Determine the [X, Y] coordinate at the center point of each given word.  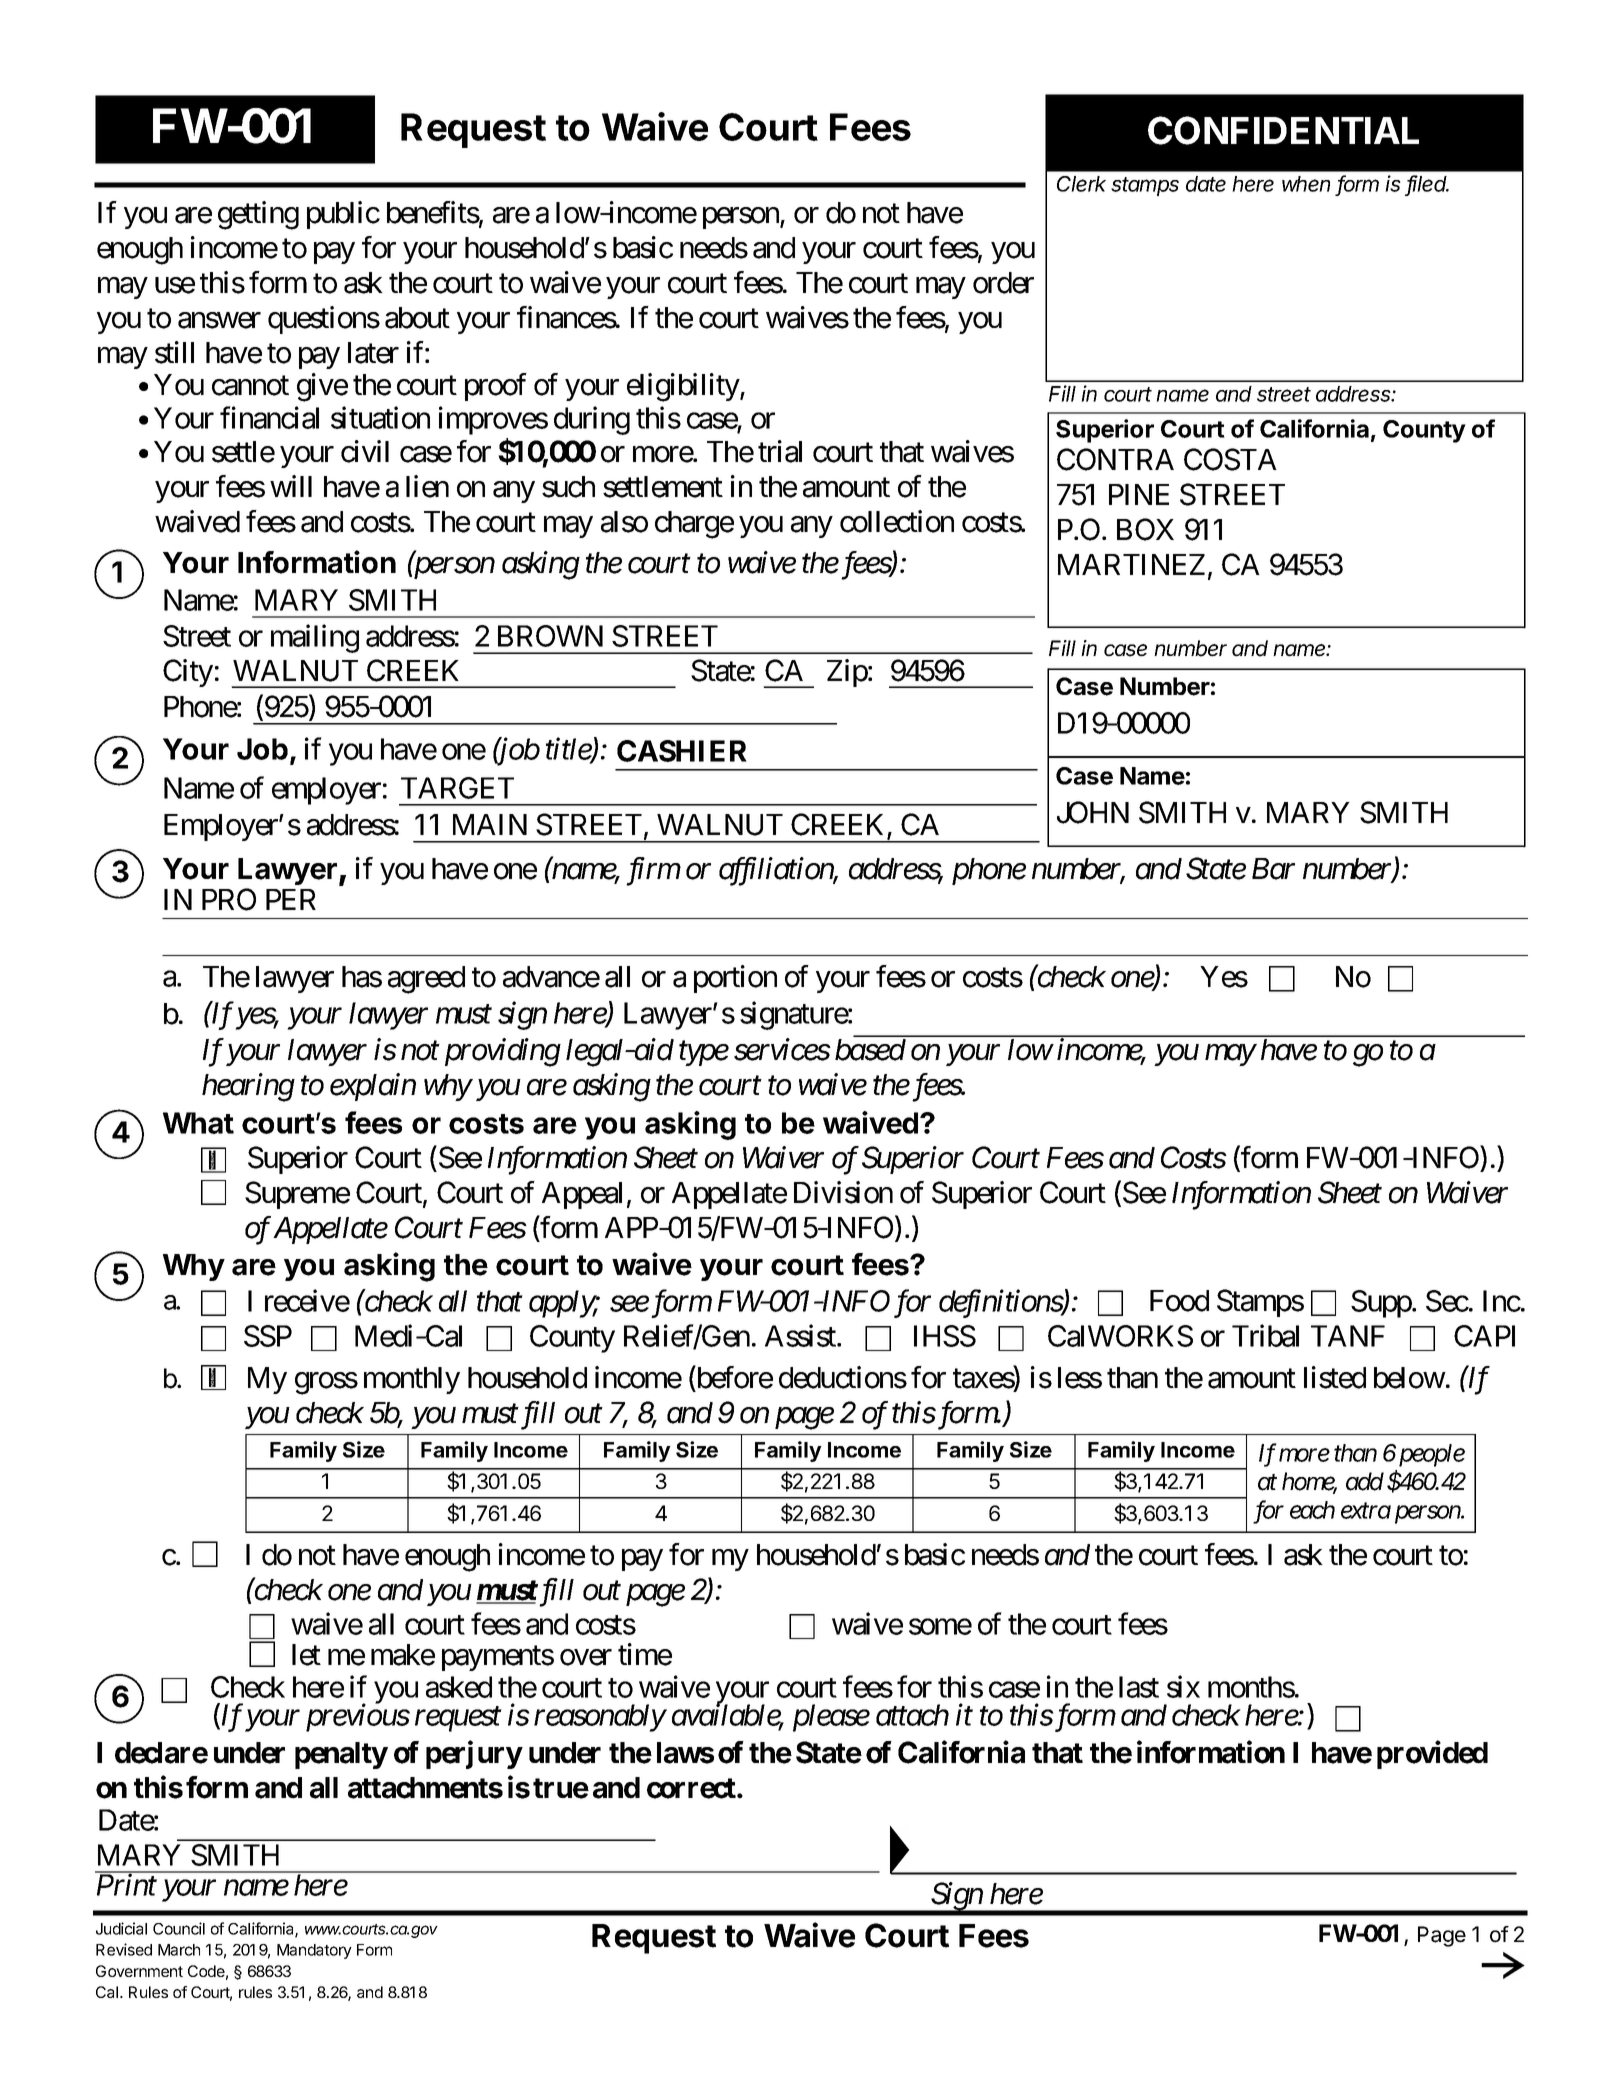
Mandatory [314, 1951]
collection [897, 521]
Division [843, 1192]
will [291, 486]
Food [1179, 1301]
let [306, 1655]
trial [780, 451]
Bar [1273, 869]
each [1312, 1510]
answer [219, 320]
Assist [801, 1335]
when [1306, 184]
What [198, 1123]
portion [735, 979]
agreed [426, 980]
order [1003, 283]
